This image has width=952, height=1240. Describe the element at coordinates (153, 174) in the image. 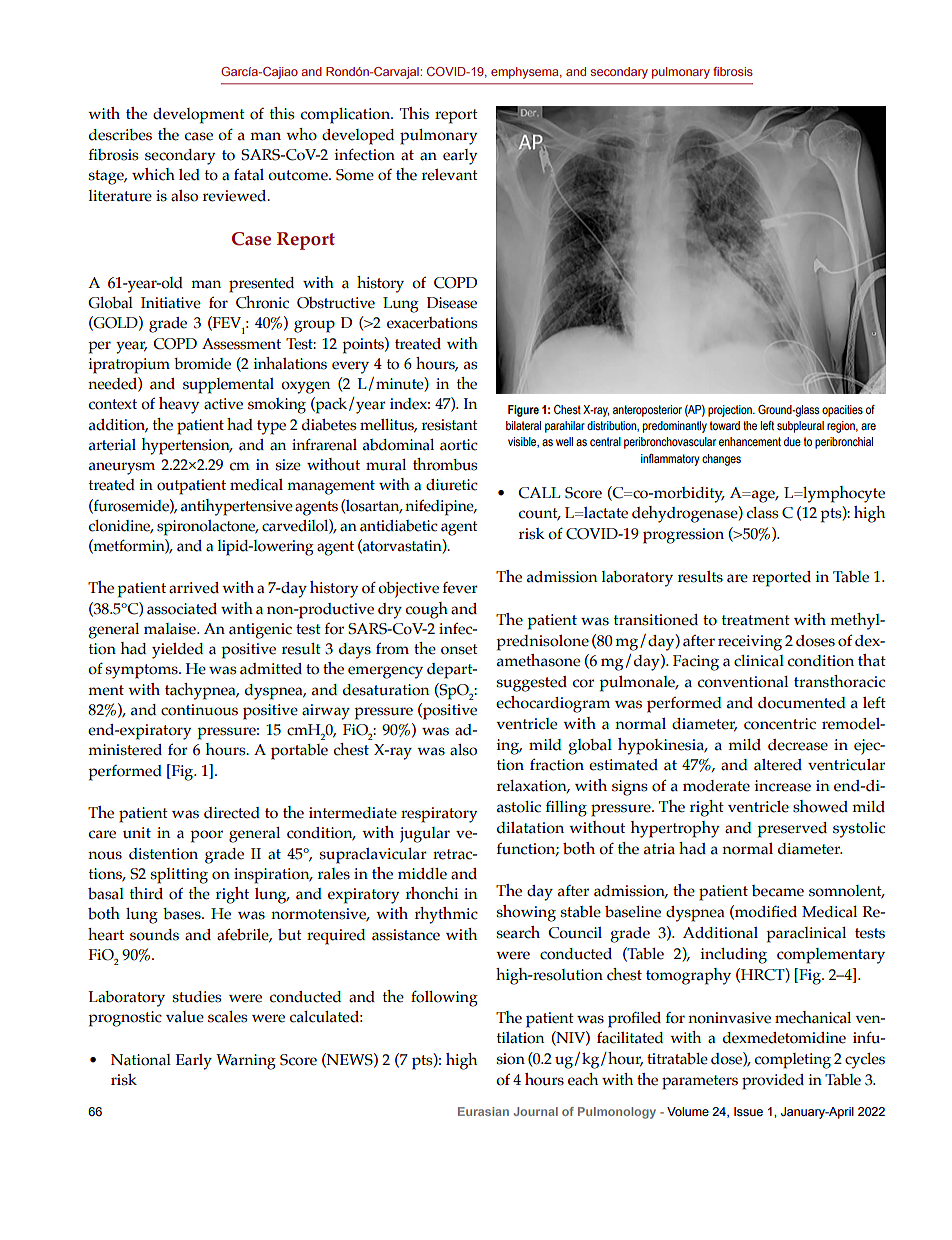

I see `which` at that location.
